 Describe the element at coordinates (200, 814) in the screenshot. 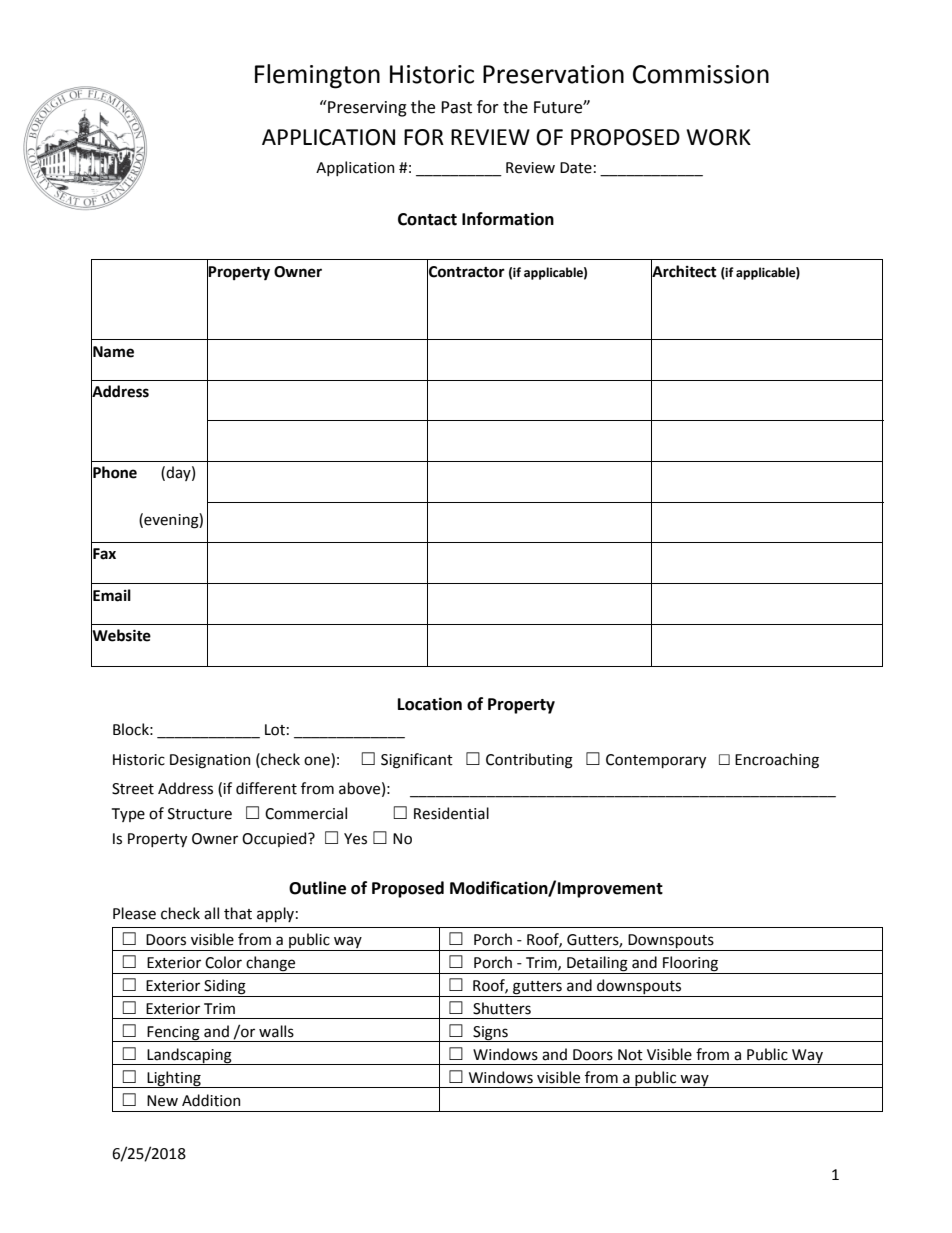

I see `Structure` at that location.
